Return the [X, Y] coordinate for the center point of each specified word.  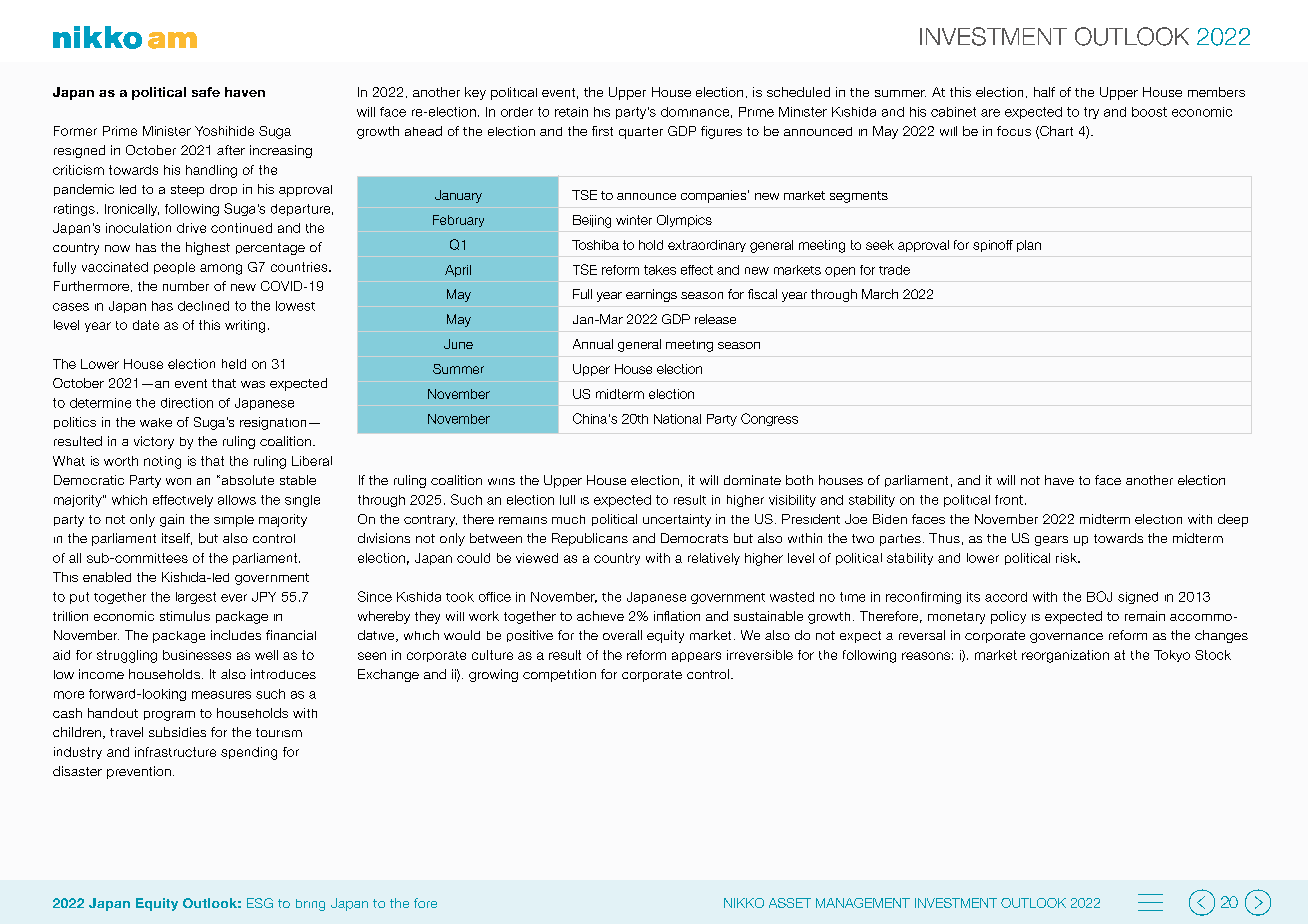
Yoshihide [224, 131]
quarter [641, 133]
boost [1149, 112]
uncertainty [677, 520]
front [1009, 500]
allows [237, 500]
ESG [260, 903]
